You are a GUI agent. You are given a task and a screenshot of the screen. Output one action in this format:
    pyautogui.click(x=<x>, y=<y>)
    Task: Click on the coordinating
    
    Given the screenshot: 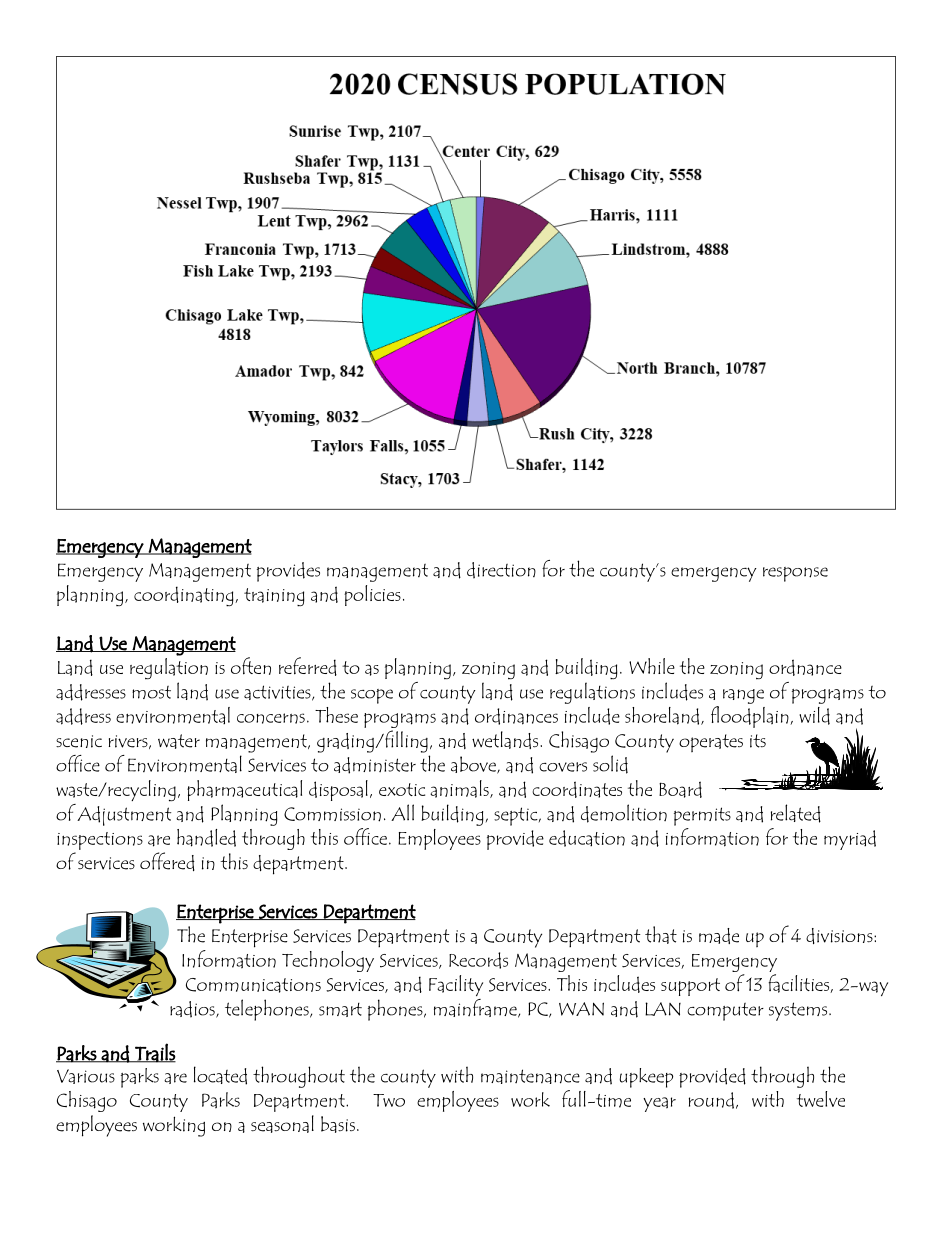 What is the action you would take?
    pyautogui.click(x=185, y=596)
